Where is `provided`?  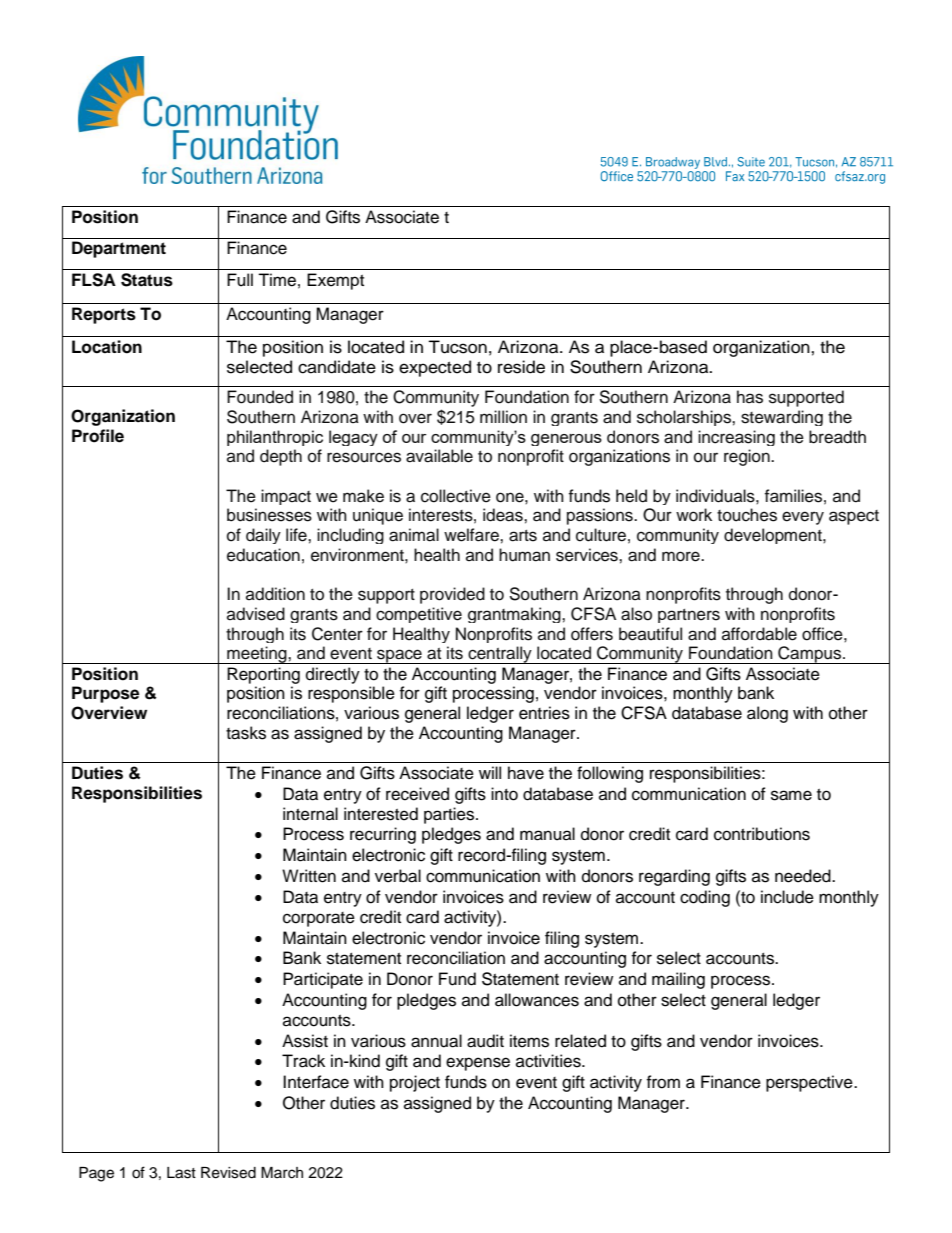 provided is located at coordinates (452, 595).
